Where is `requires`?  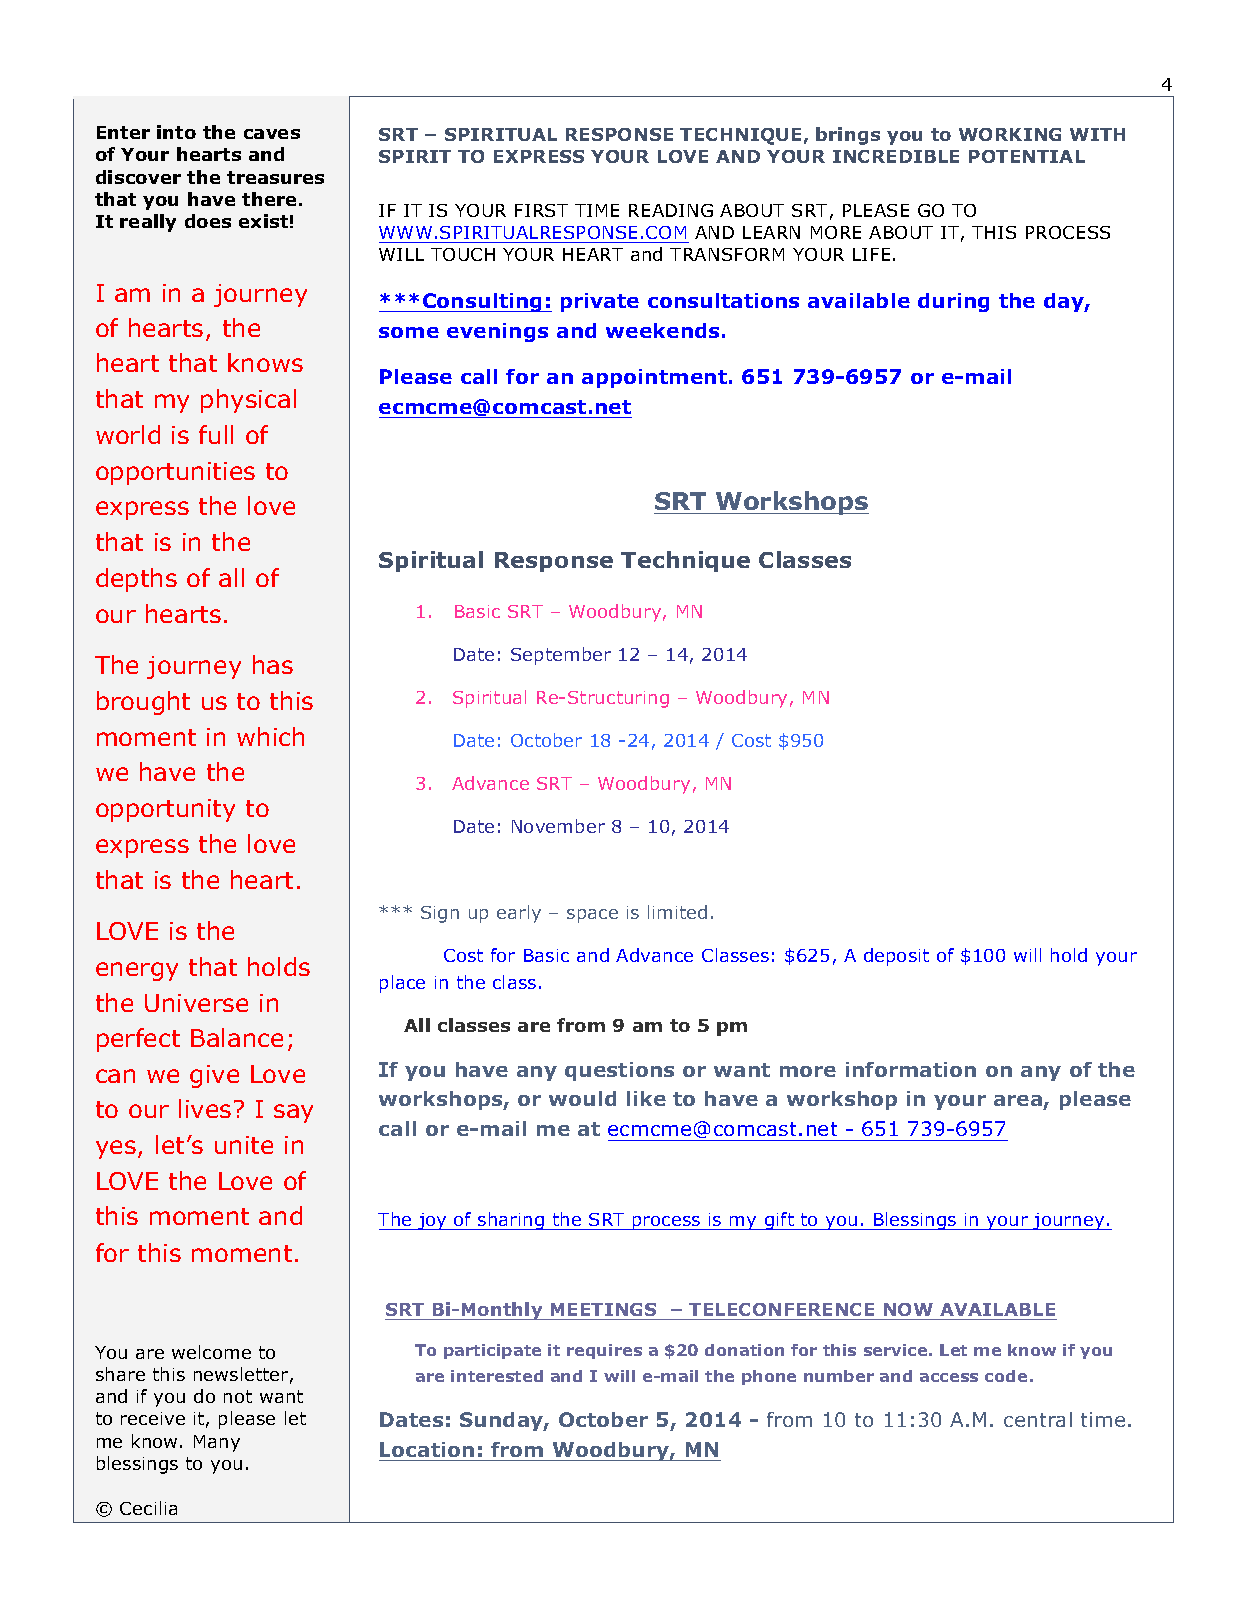 requires is located at coordinates (604, 1351).
